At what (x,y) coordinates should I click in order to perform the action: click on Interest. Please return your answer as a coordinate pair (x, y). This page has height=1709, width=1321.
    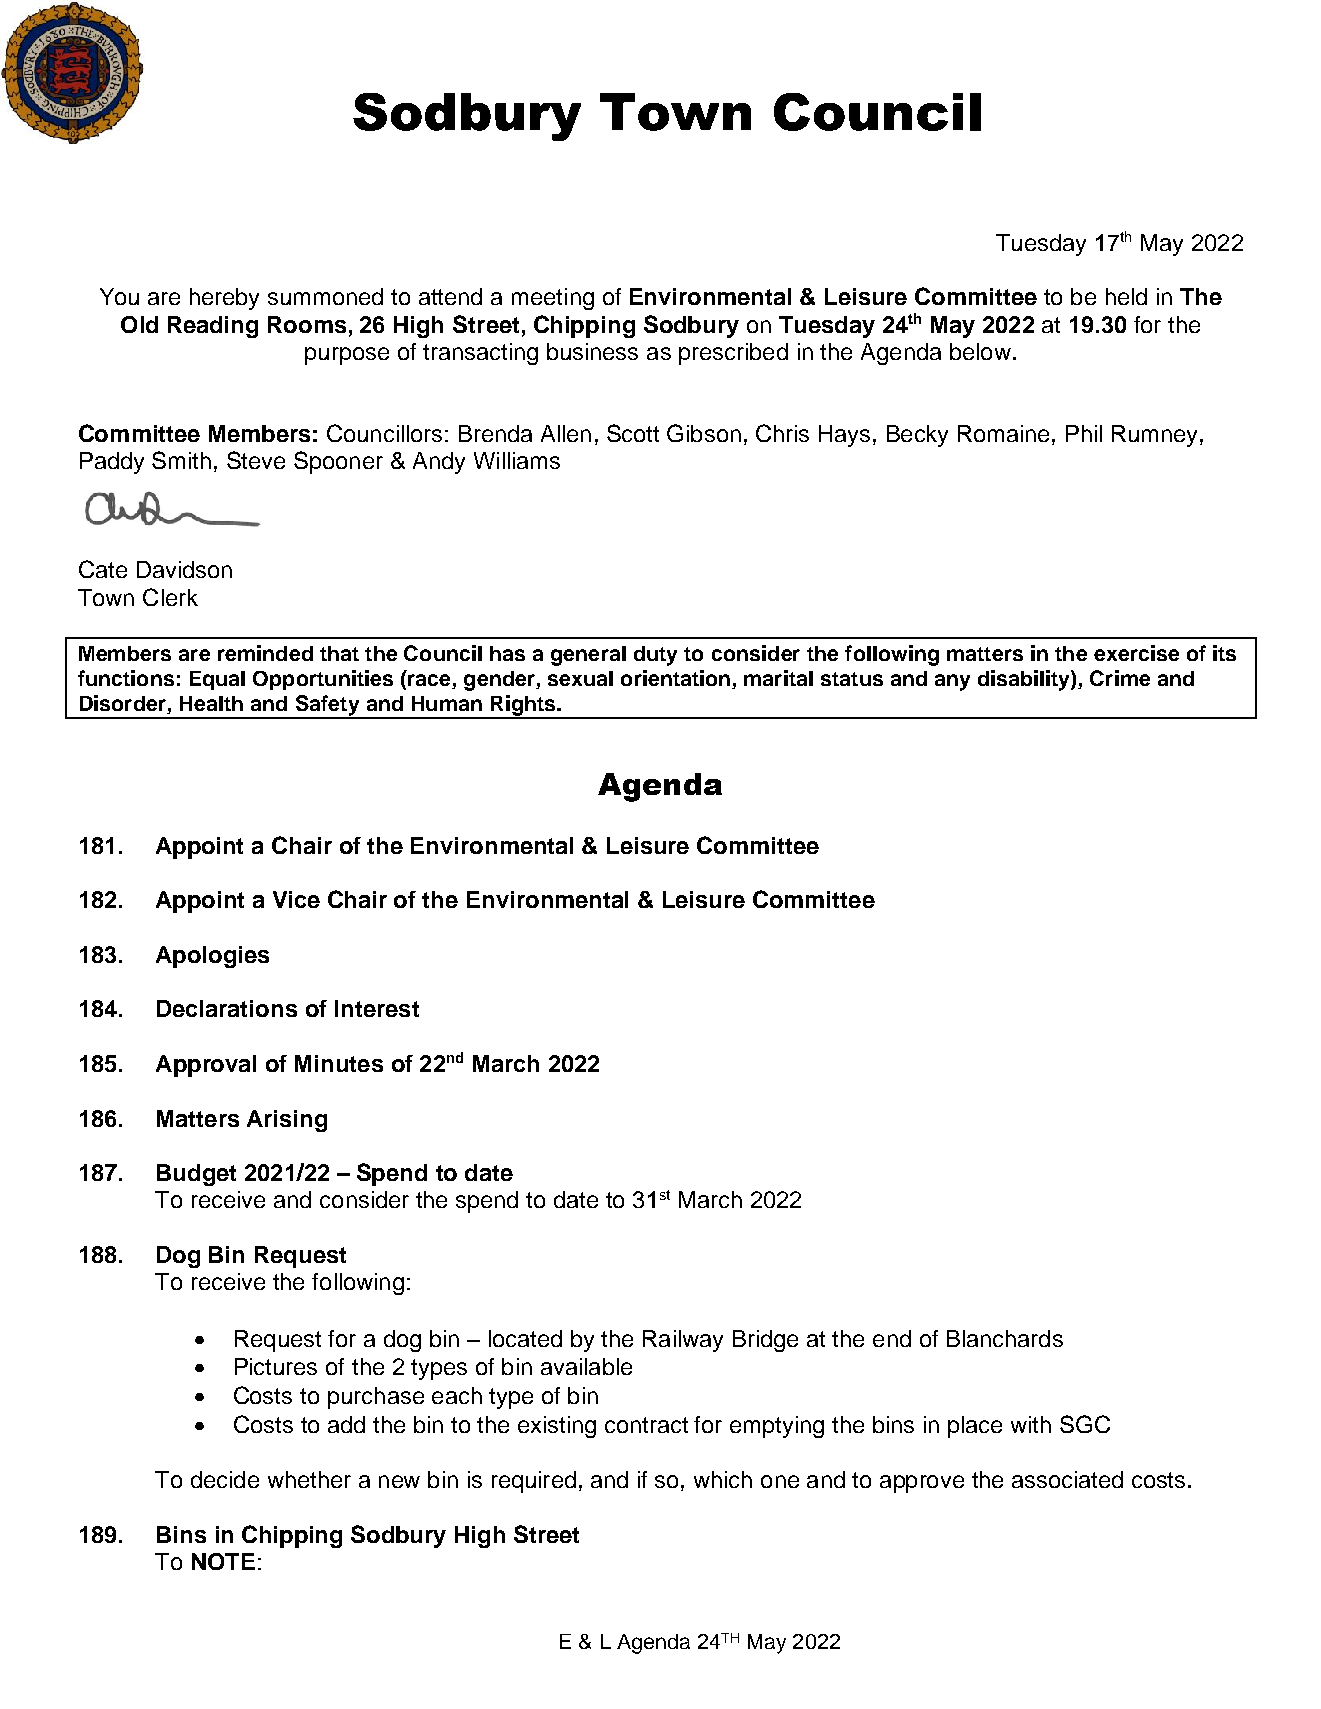
    Looking at the image, I should click on (377, 1008).
